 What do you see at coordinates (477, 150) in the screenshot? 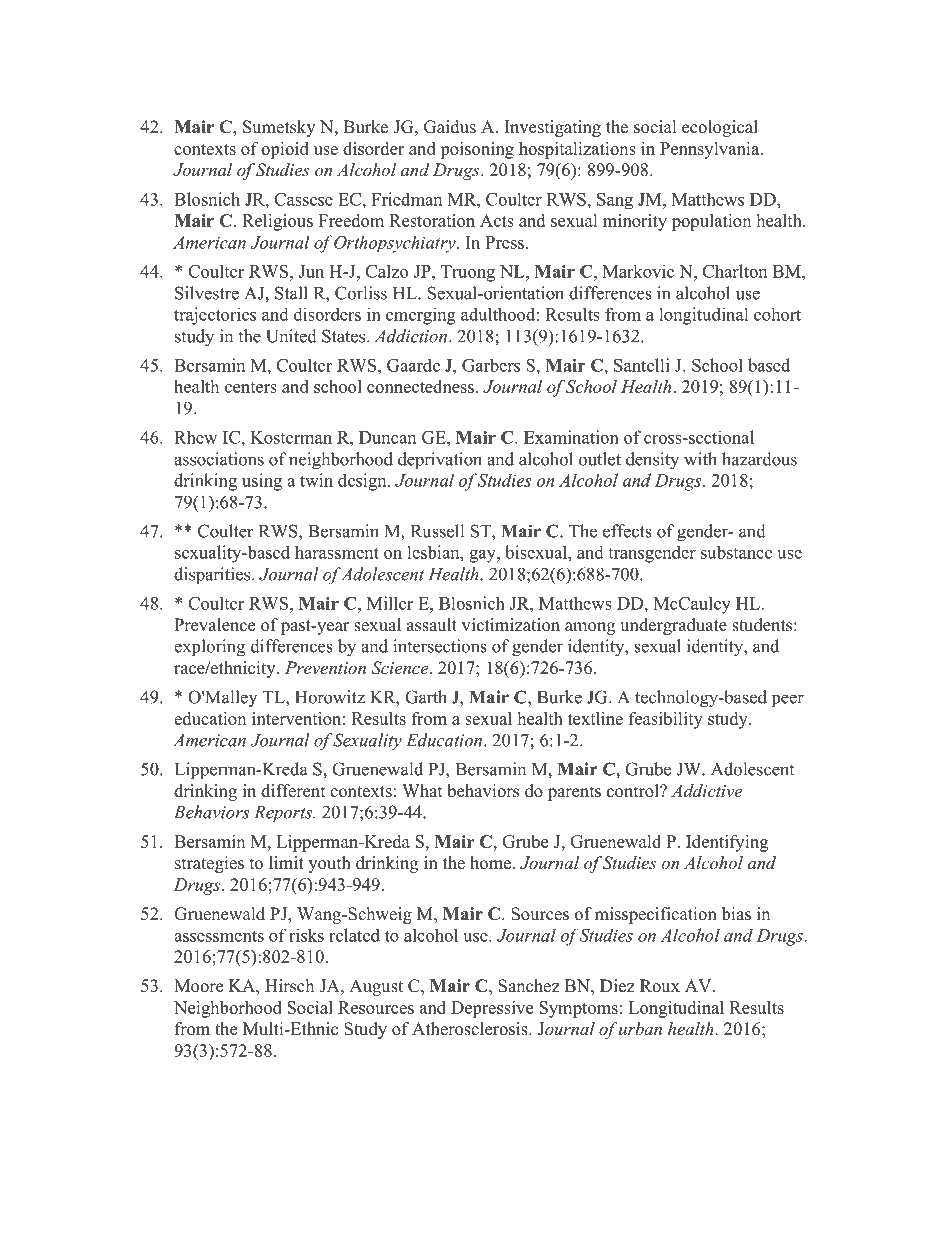
I see `poisoning` at bounding box center [477, 150].
